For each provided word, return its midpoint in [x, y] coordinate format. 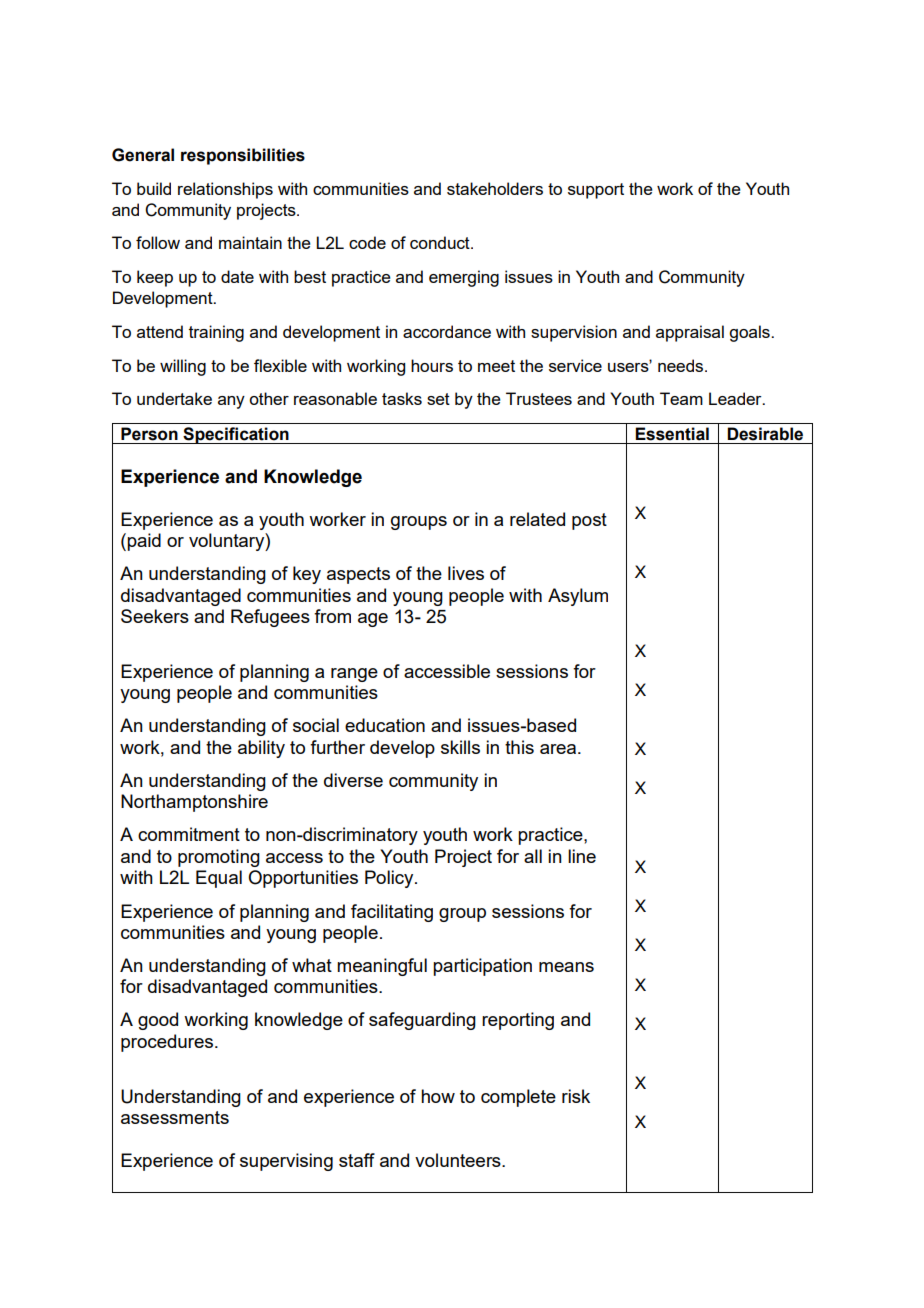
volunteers [459, 1160]
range [354, 675]
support [596, 191]
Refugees [270, 618]
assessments [175, 1117]
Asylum [578, 597]
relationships [225, 190]
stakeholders [495, 188]
